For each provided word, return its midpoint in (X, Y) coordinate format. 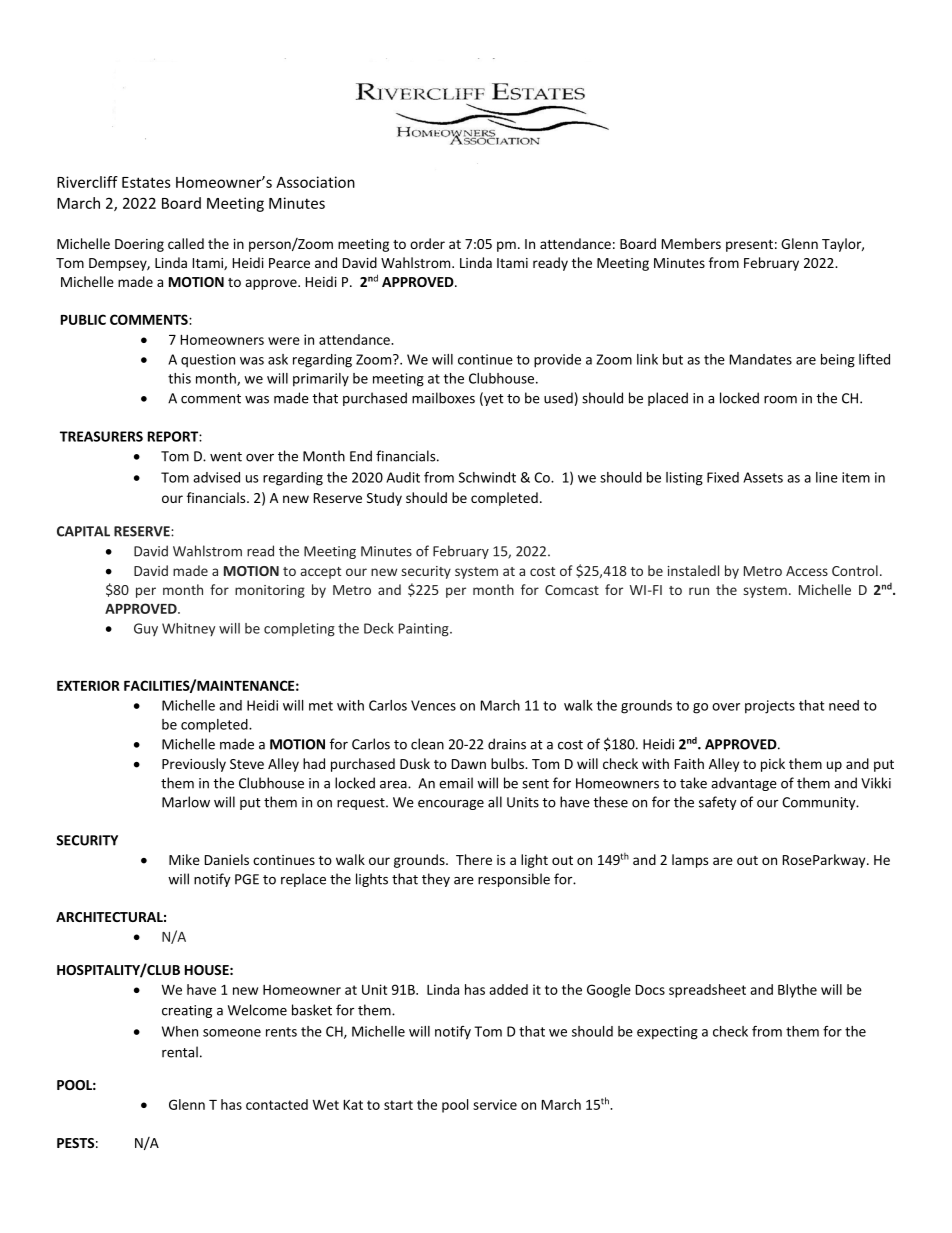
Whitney (188, 629)
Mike (184, 859)
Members (691, 243)
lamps (690, 861)
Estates (146, 182)
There (474, 859)
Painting (425, 630)
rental (180, 1052)
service (495, 1104)
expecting (667, 1033)
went (226, 457)
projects (770, 707)
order (427, 243)
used (558, 398)
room (780, 400)
